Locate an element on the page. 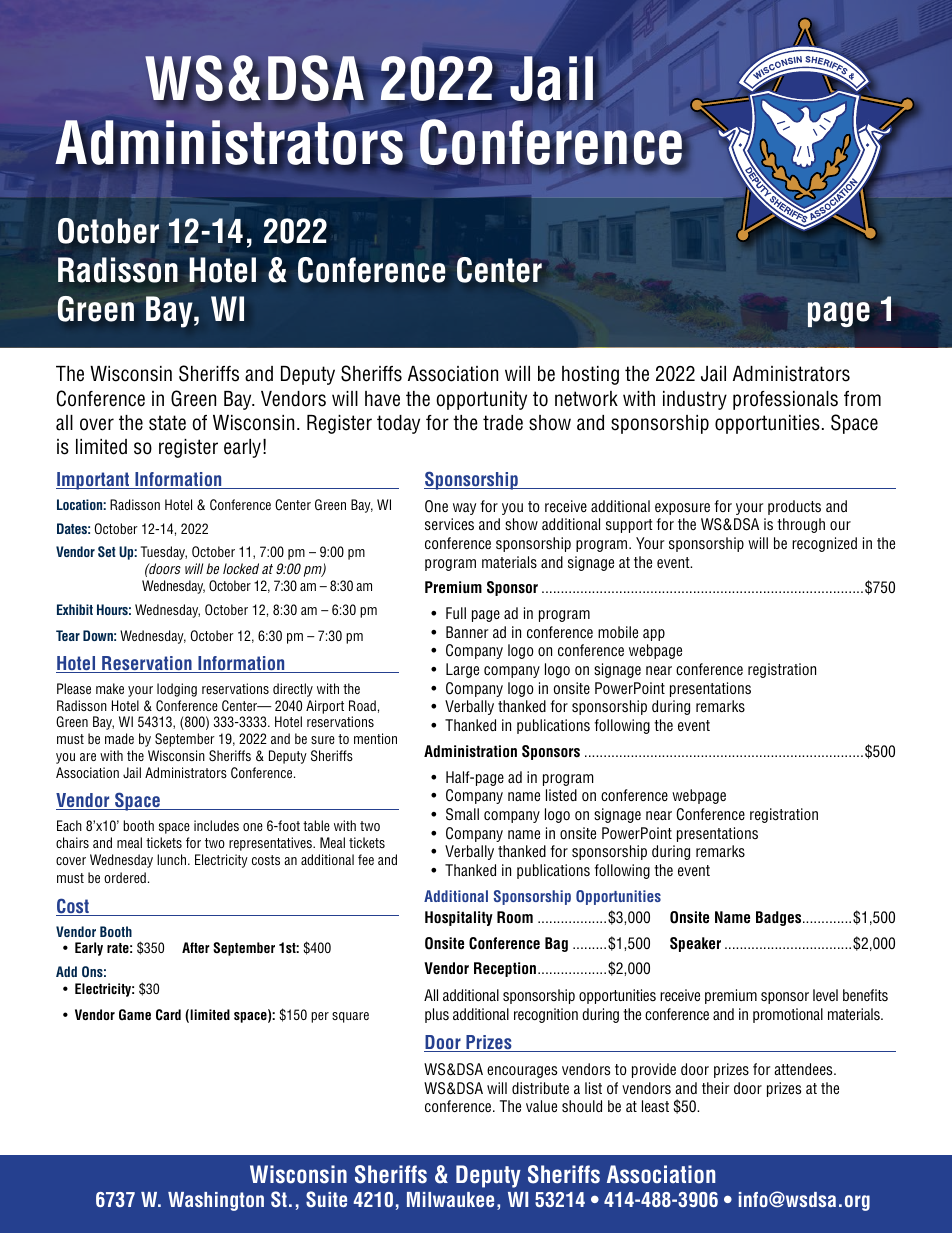 This page has width=952, height=1233. services is located at coordinates (449, 524).
